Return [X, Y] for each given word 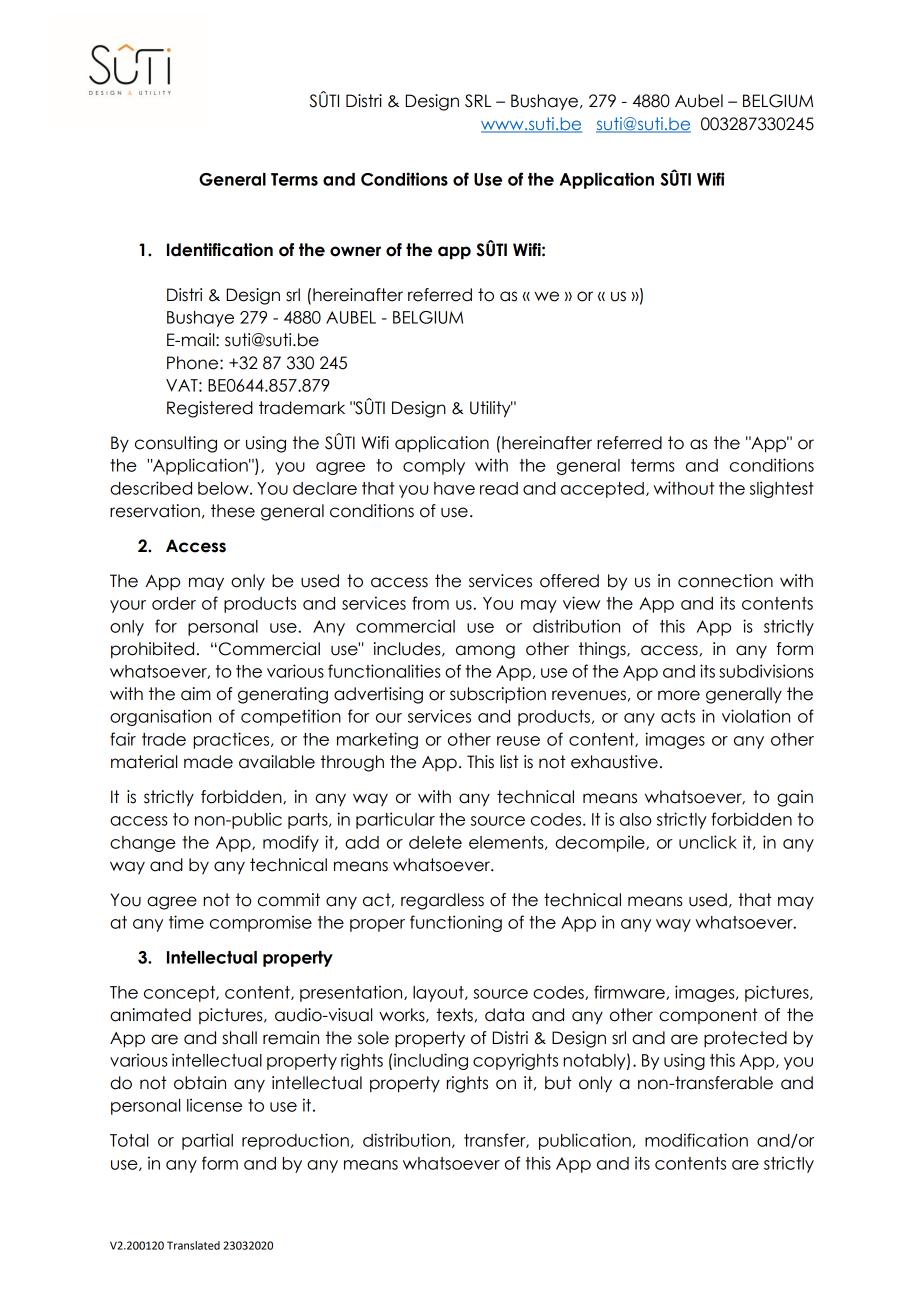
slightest [782, 489]
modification [696, 1140]
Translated [193, 1245]
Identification [220, 250]
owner [355, 251]
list [509, 762]
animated [150, 1015]
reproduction [295, 1141]
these [233, 511]
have [454, 488]
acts [678, 716]
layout [439, 994]
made [208, 762]
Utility [491, 409]
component [708, 1016]
